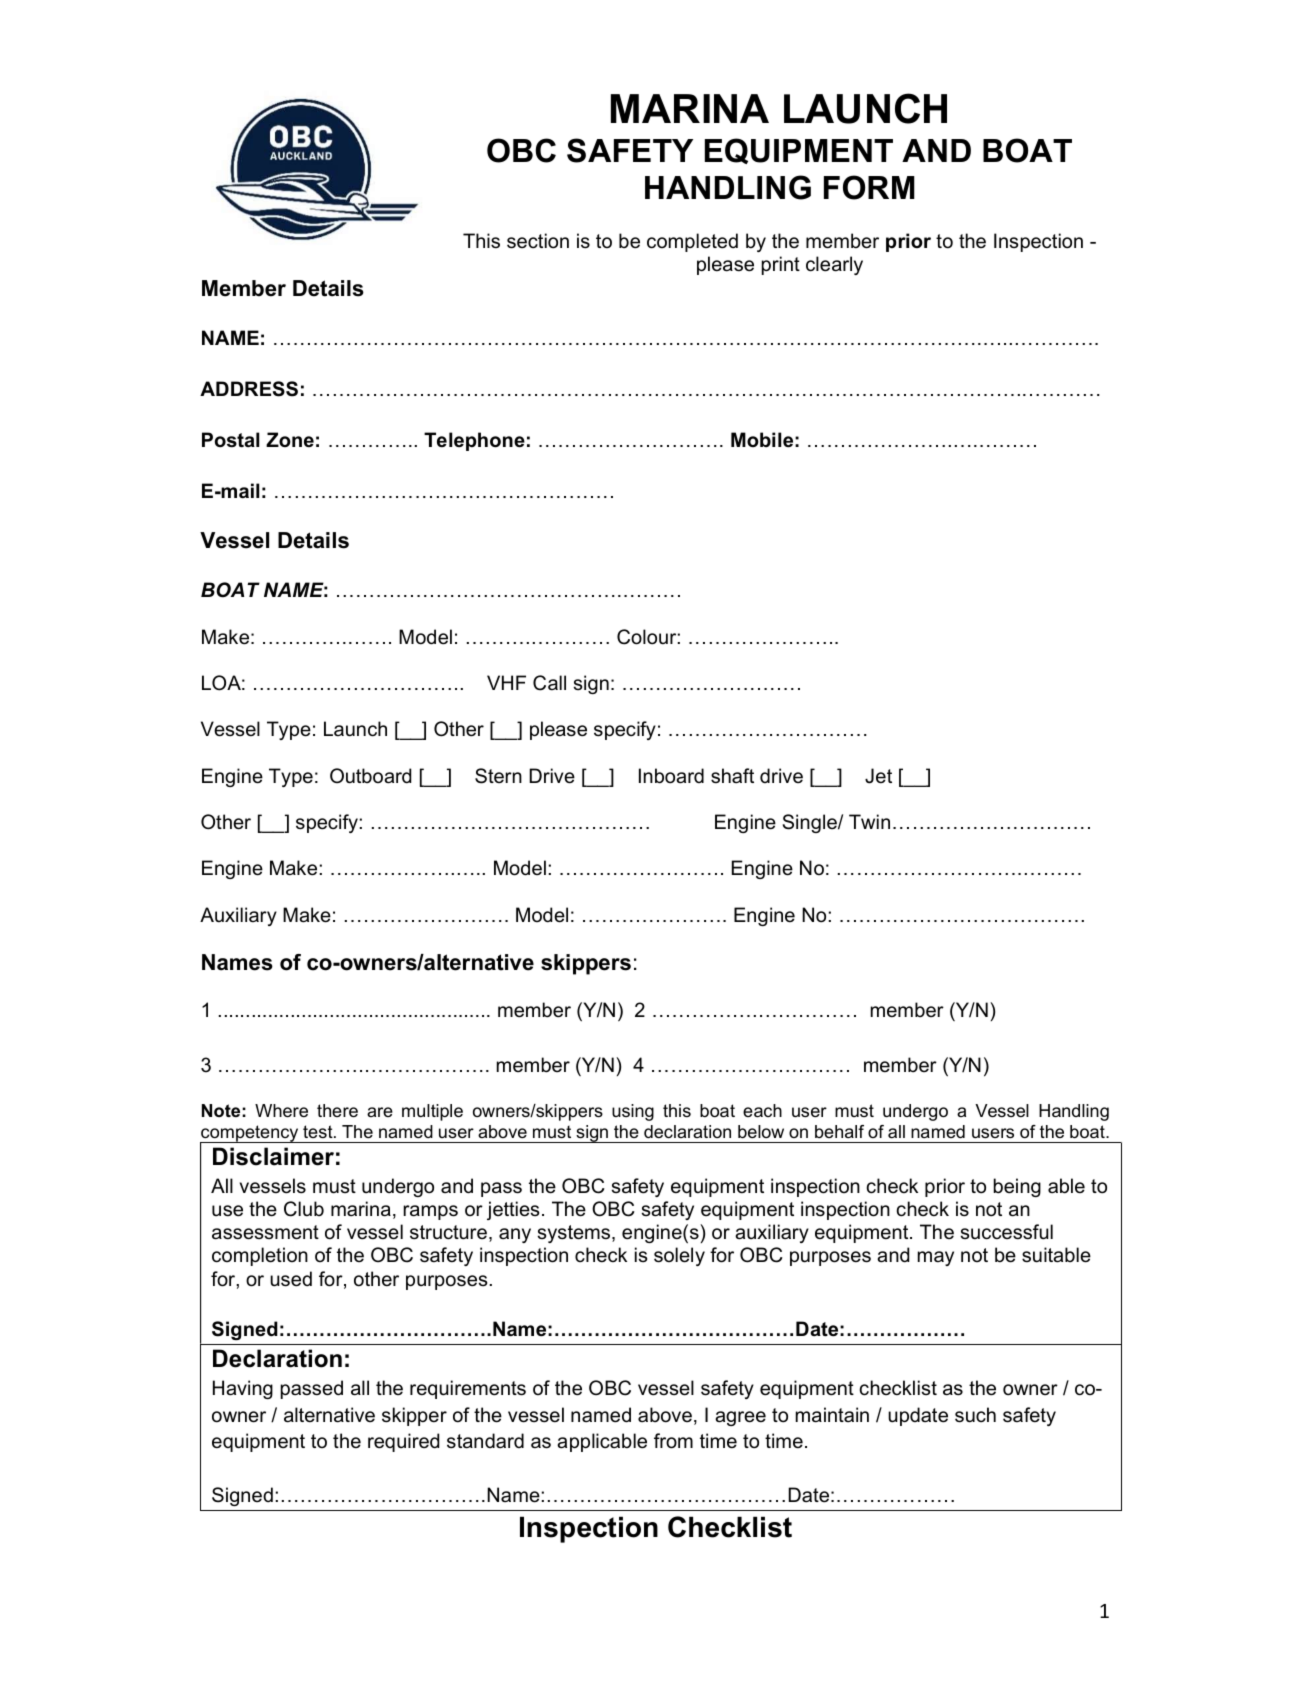 This screenshot has height=1697, width=1312. Describe the element at coordinates (692, 242) in the screenshot. I see `completed` at that location.
